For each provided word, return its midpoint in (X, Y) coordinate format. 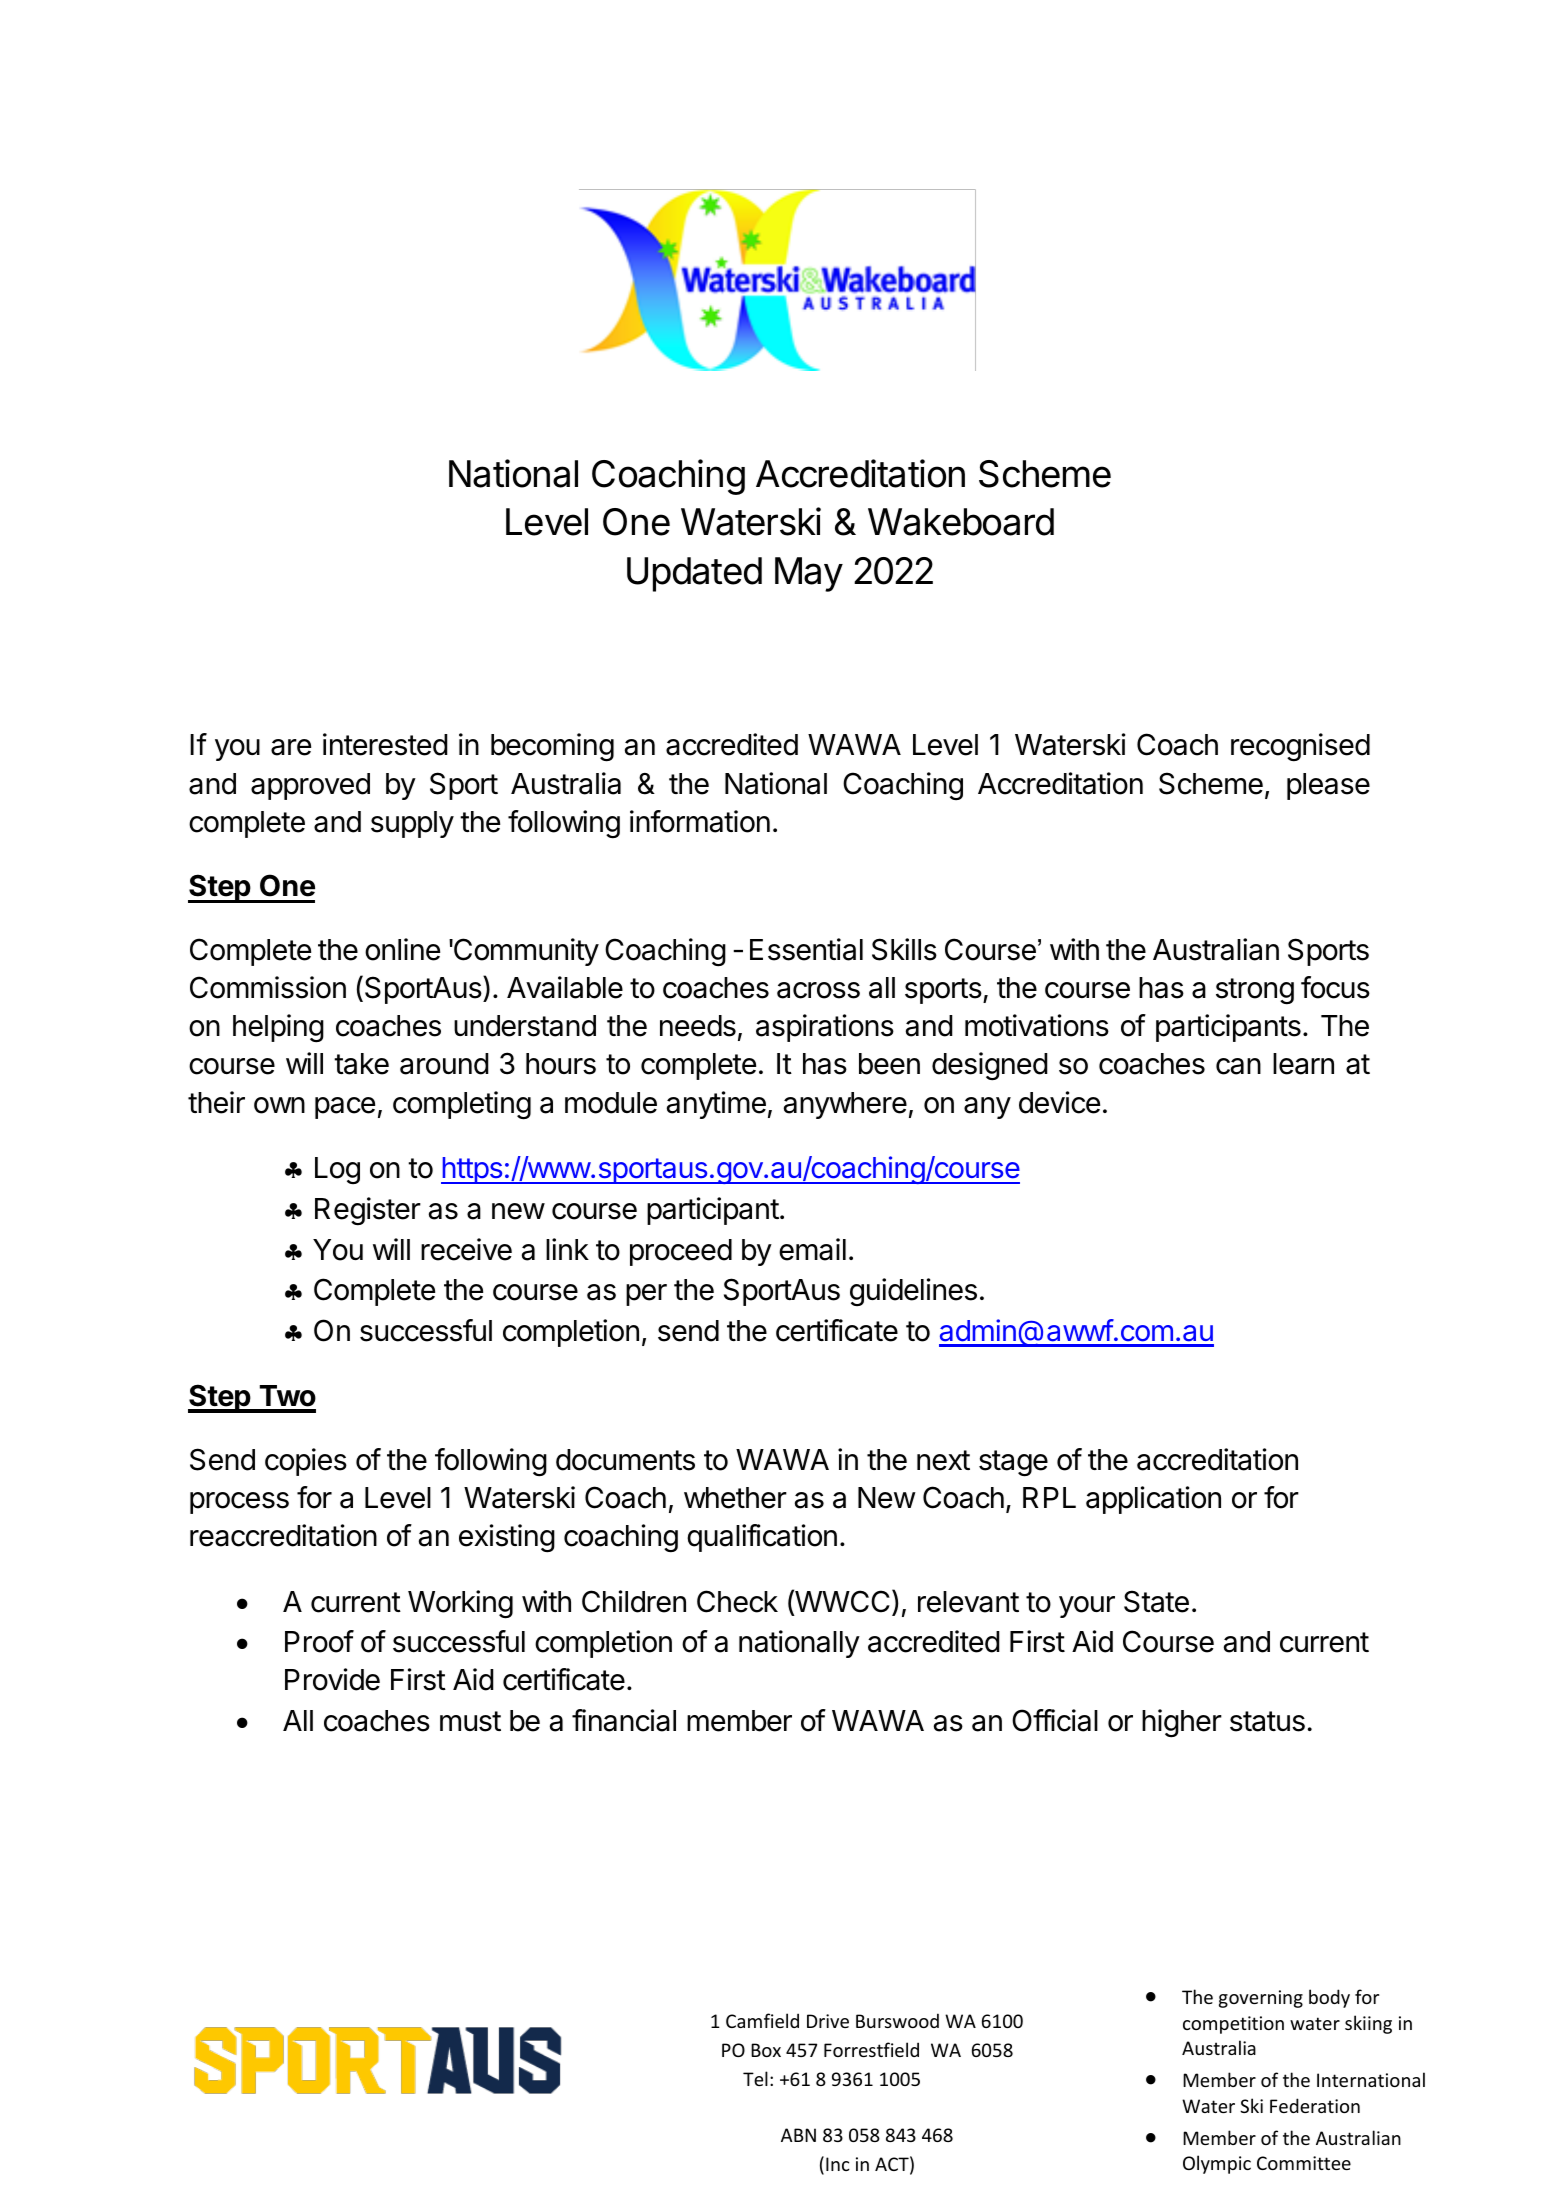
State (1156, 1601)
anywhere (845, 1105)
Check (737, 1601)
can (1238, 1066)
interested (385, 744)
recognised (1300, 747)
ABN (798, 2135)
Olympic (1217, 2164)
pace (345, 1108)
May (809, 574)
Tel (755, 2078)
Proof (319, 1641)
